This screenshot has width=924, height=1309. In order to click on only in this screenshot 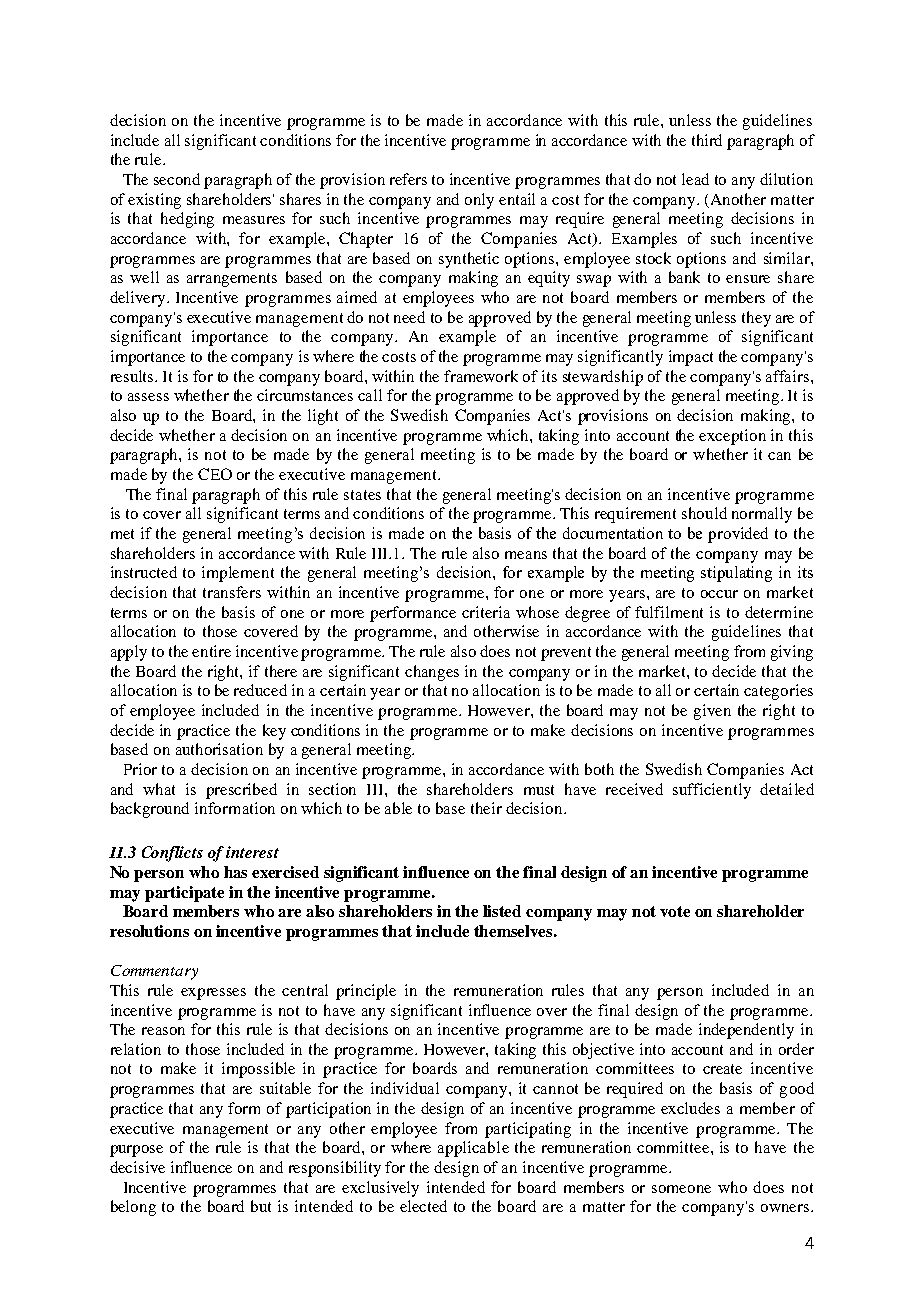, I will do `click(479, 201)`.
